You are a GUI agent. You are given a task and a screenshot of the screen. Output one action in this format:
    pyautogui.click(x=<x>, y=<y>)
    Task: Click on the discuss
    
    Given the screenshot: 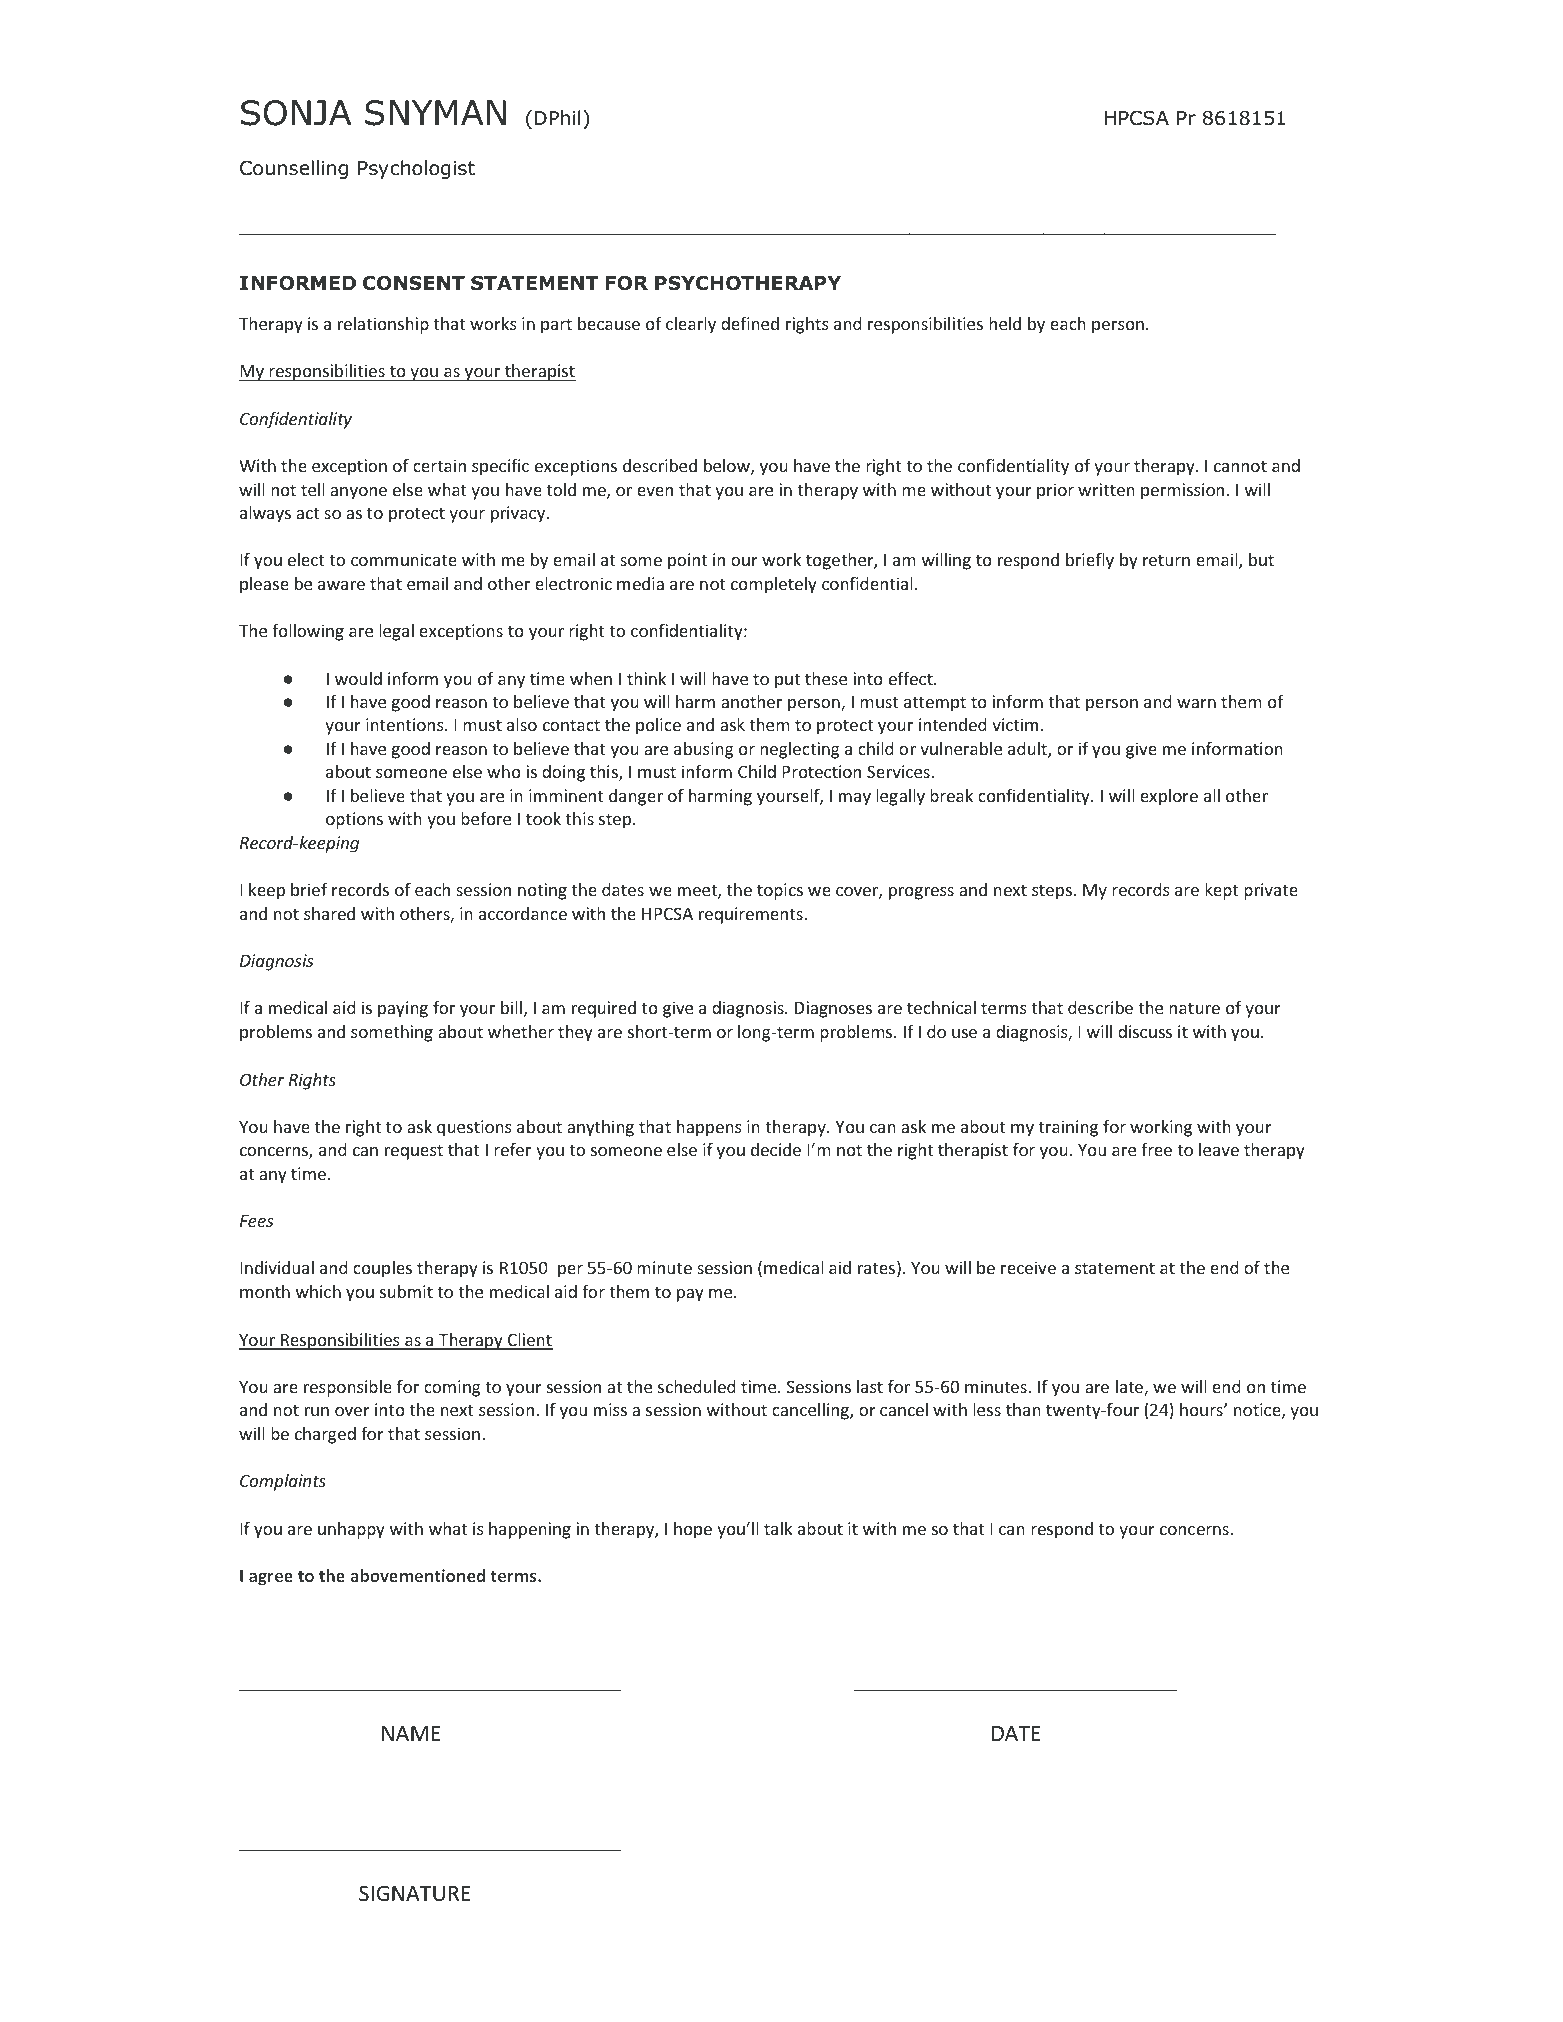 What is the action you would take?
    pyautogui.click(x=1145, y=1031)
